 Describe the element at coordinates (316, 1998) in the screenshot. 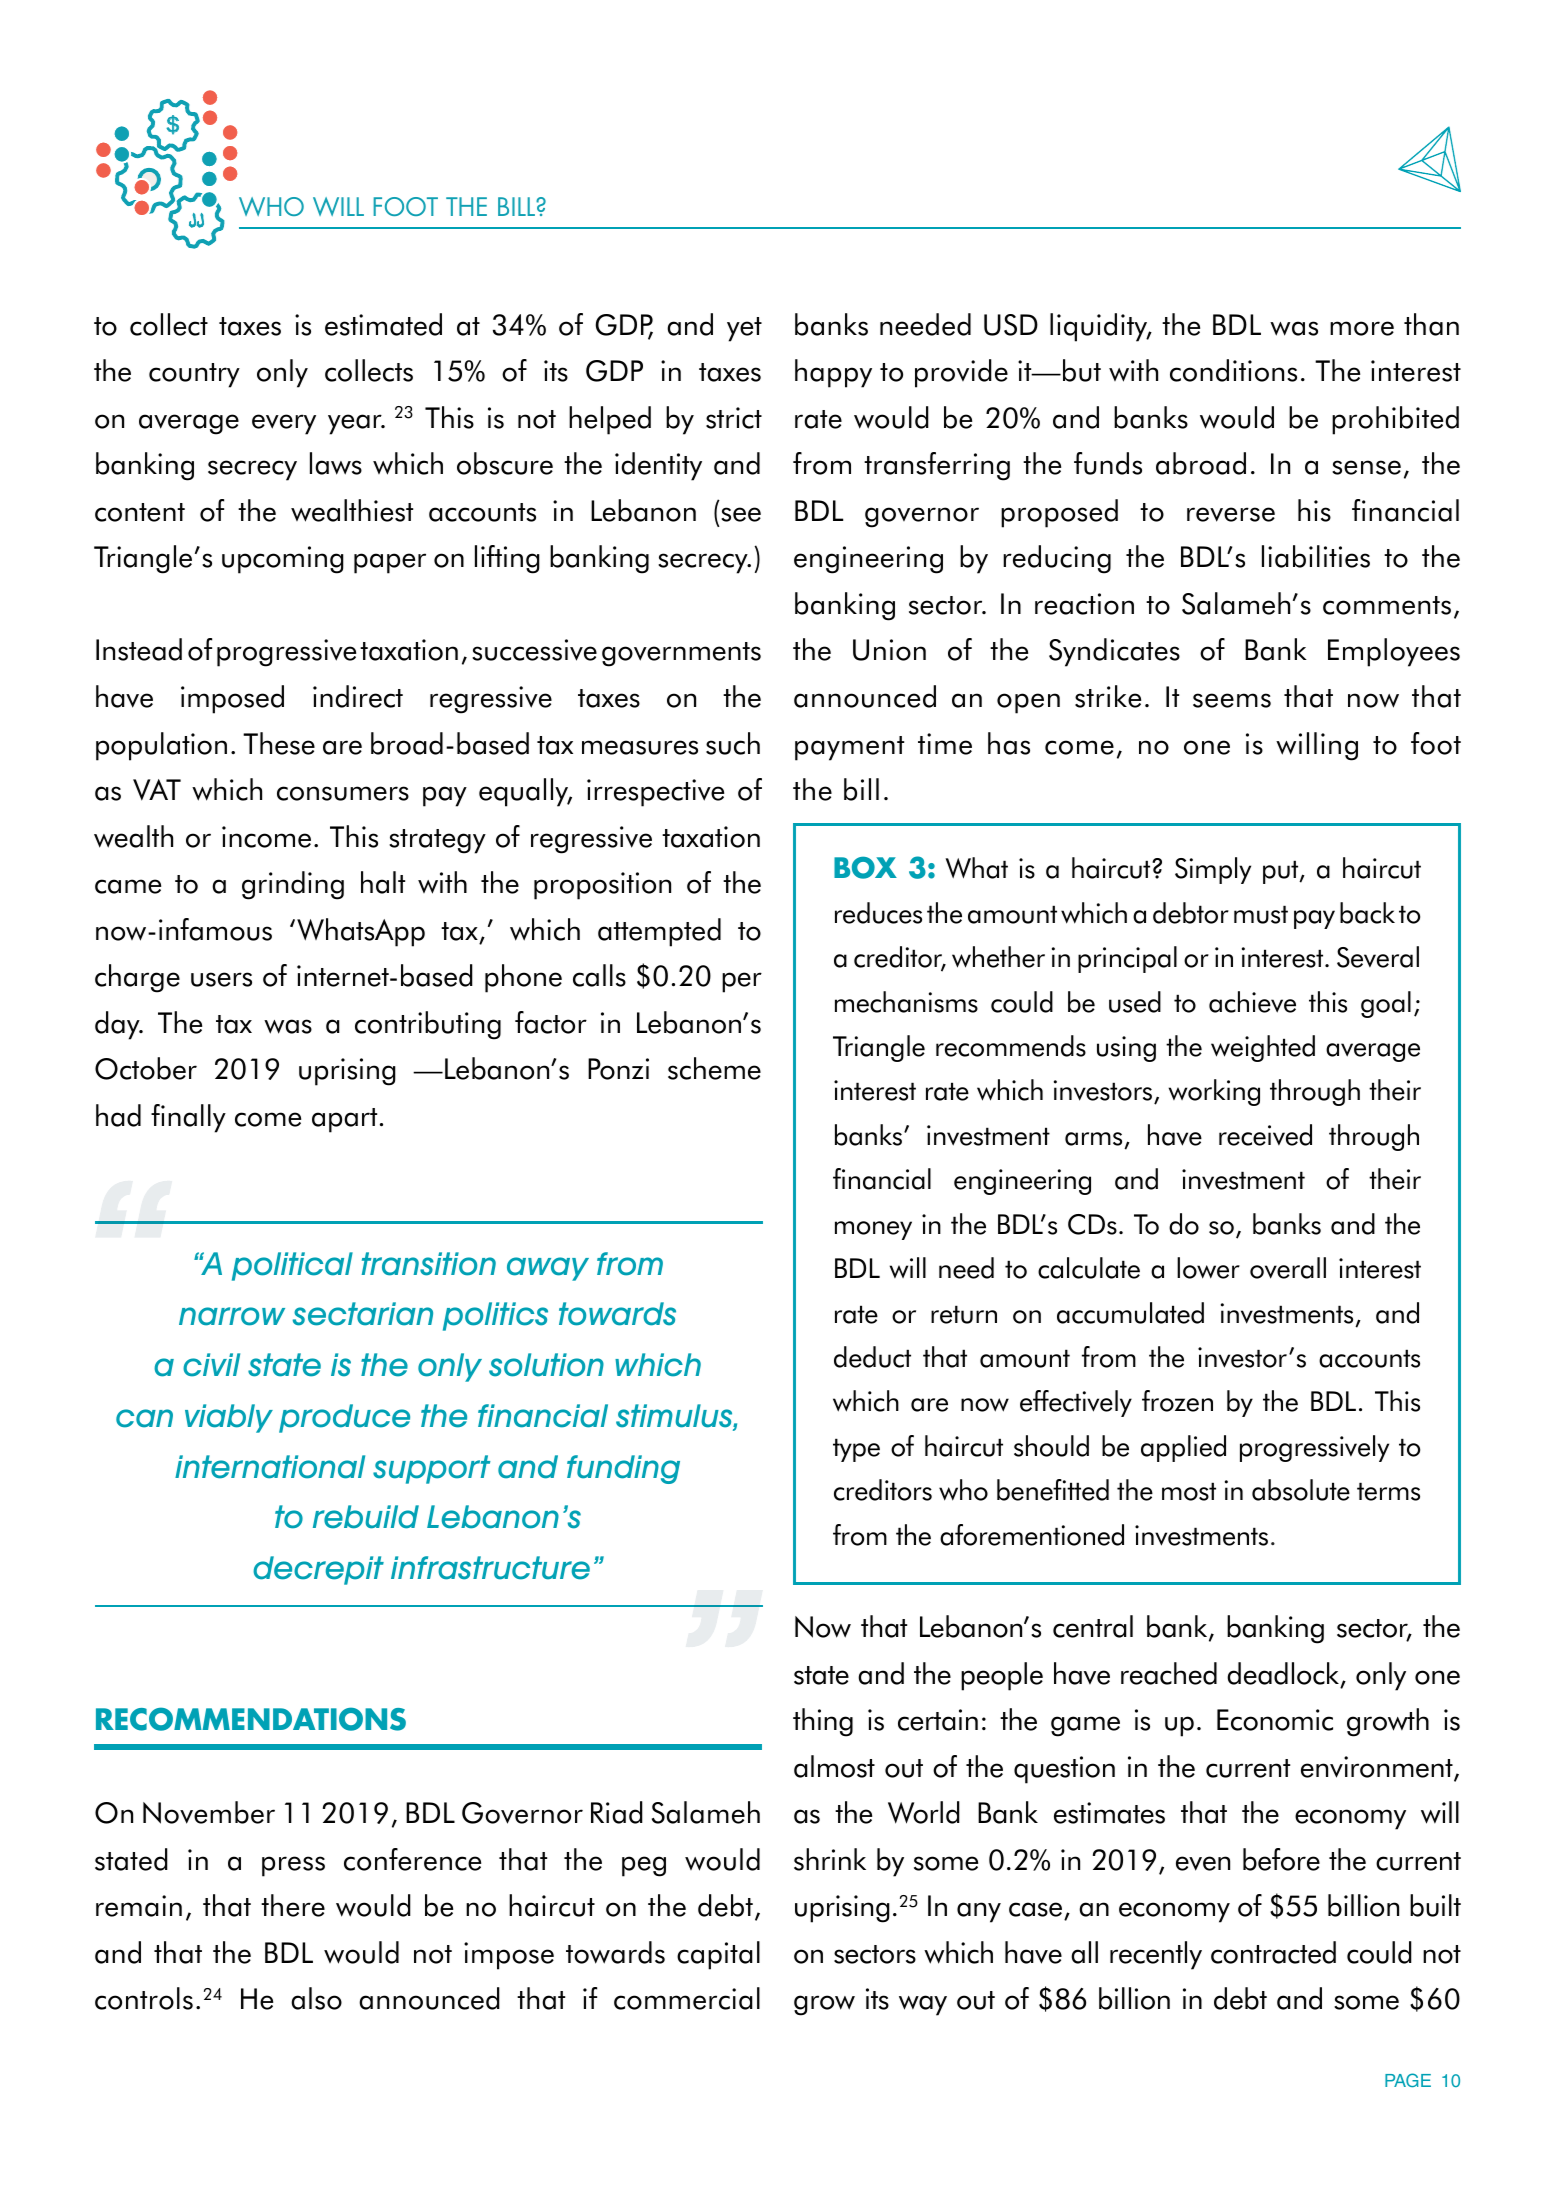

I see `also` at that location.
